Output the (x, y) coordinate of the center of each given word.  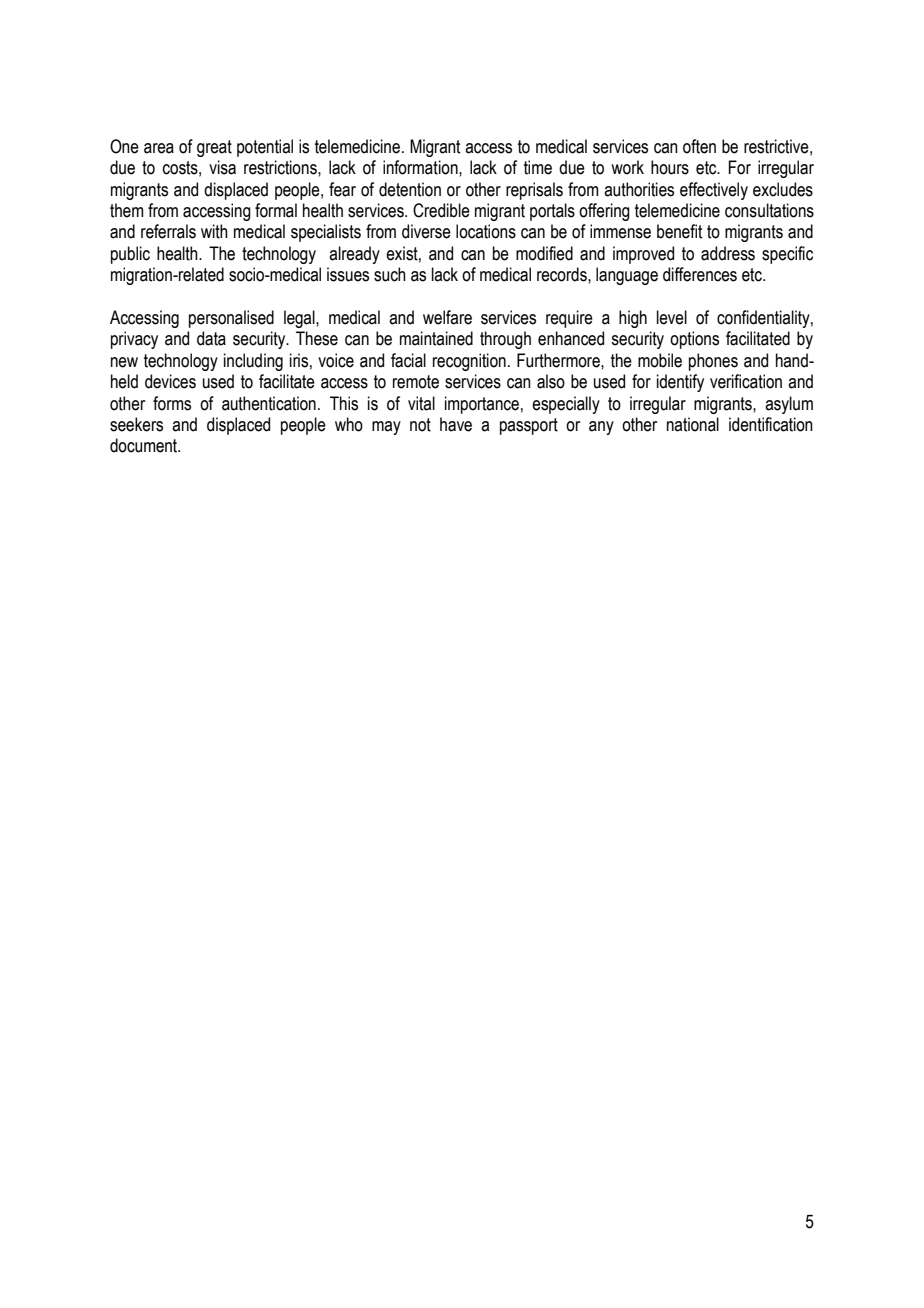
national (693, 424)
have (456, 424)
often (699, 146)
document (145, 445)
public (130, 255)
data (211, 338)
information (421, 167)
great (214, 148)
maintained (436, 338)
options (694, 340)
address (728, 253)
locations (486, 231)
